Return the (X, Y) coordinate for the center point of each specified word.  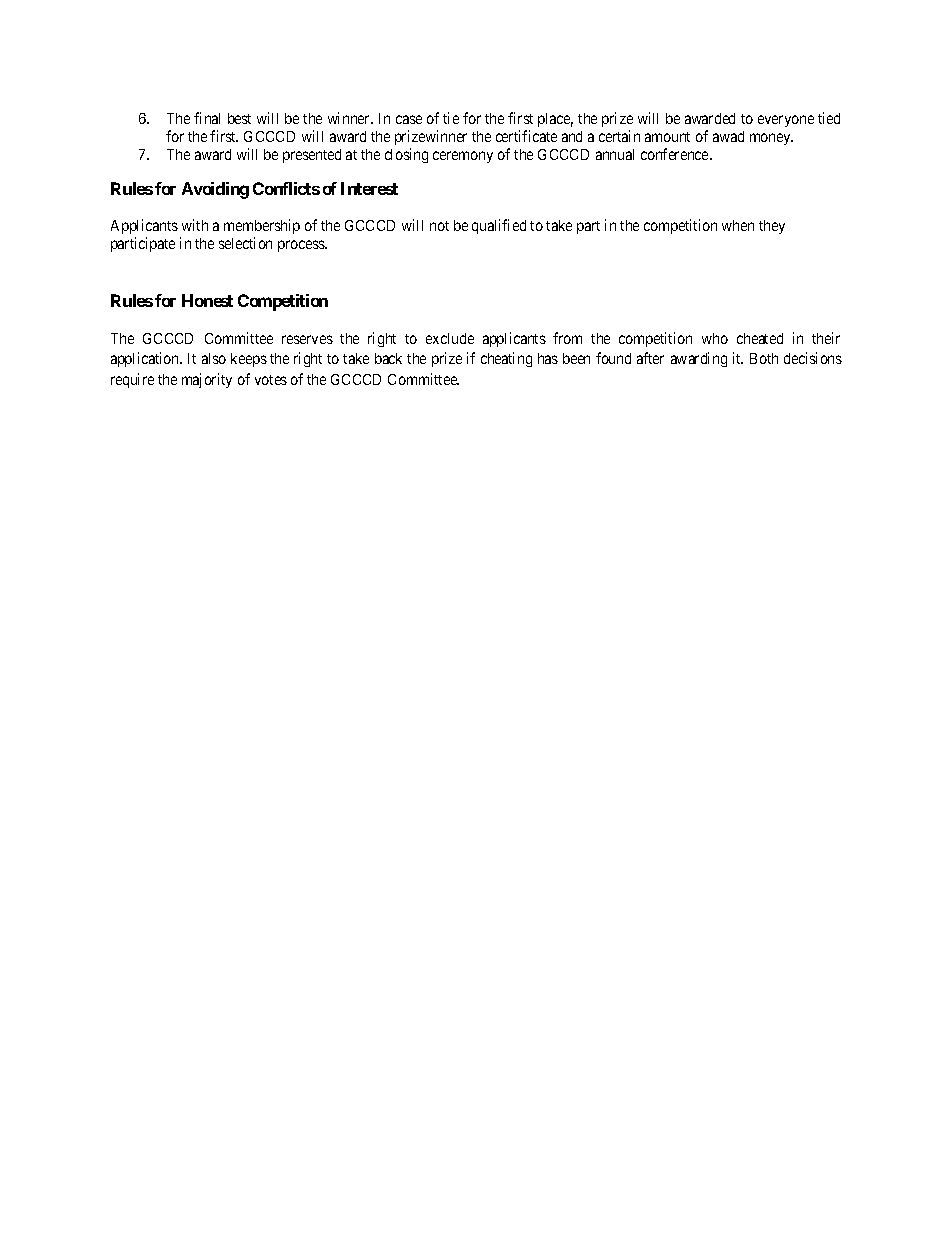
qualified (499, 226)
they (772, 227)
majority (207, 380)
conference (676, 154)
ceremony (463, 157)
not (439, 226)
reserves (307, 339)
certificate (526, 136)
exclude (450, 338)
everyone (786, 121)
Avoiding (215, 190)
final (207, 118)
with (195, 225)
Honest (207, 300)
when (738, 225)
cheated (760, 338)
